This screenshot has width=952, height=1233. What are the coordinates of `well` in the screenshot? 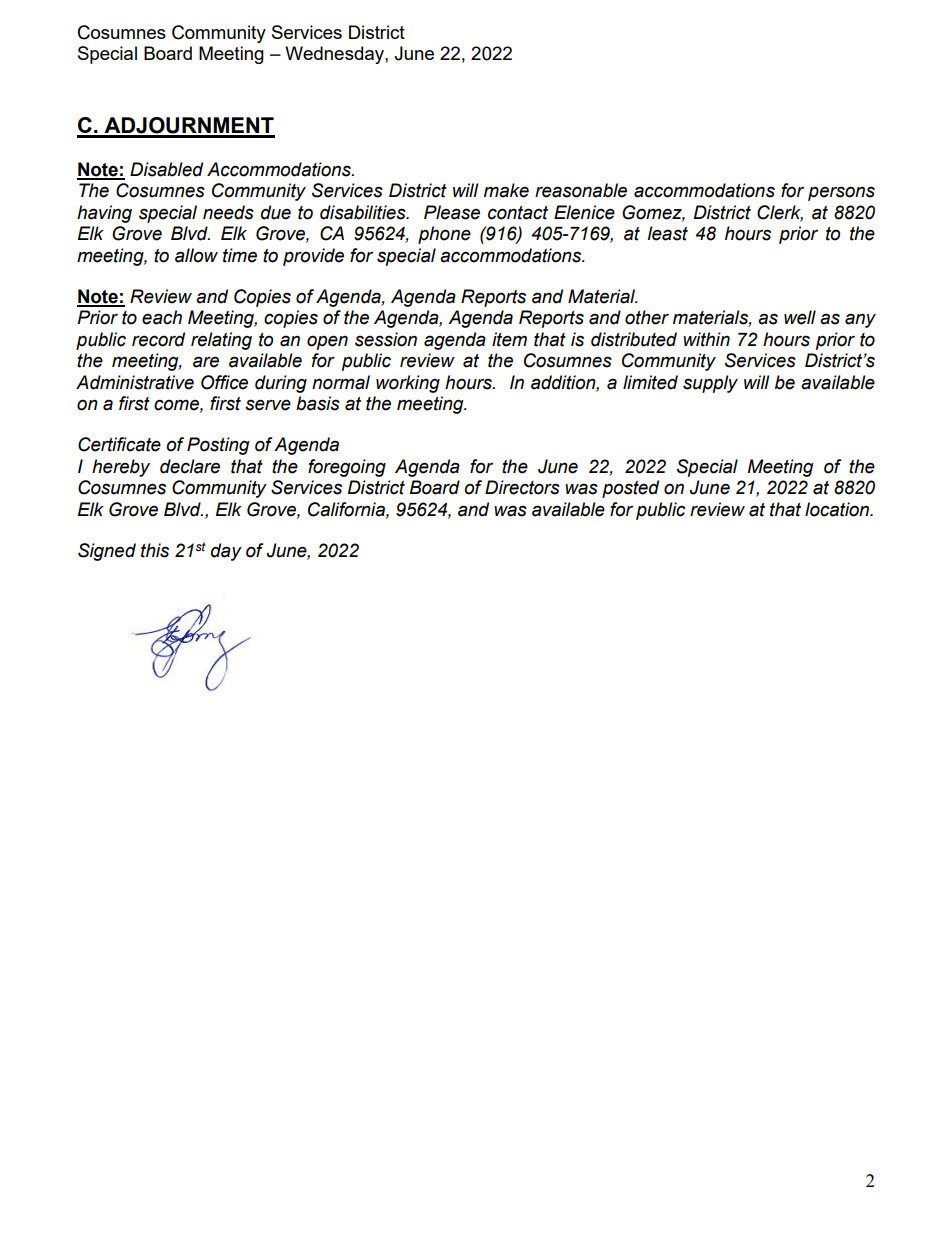 It's located at (800, 317).
